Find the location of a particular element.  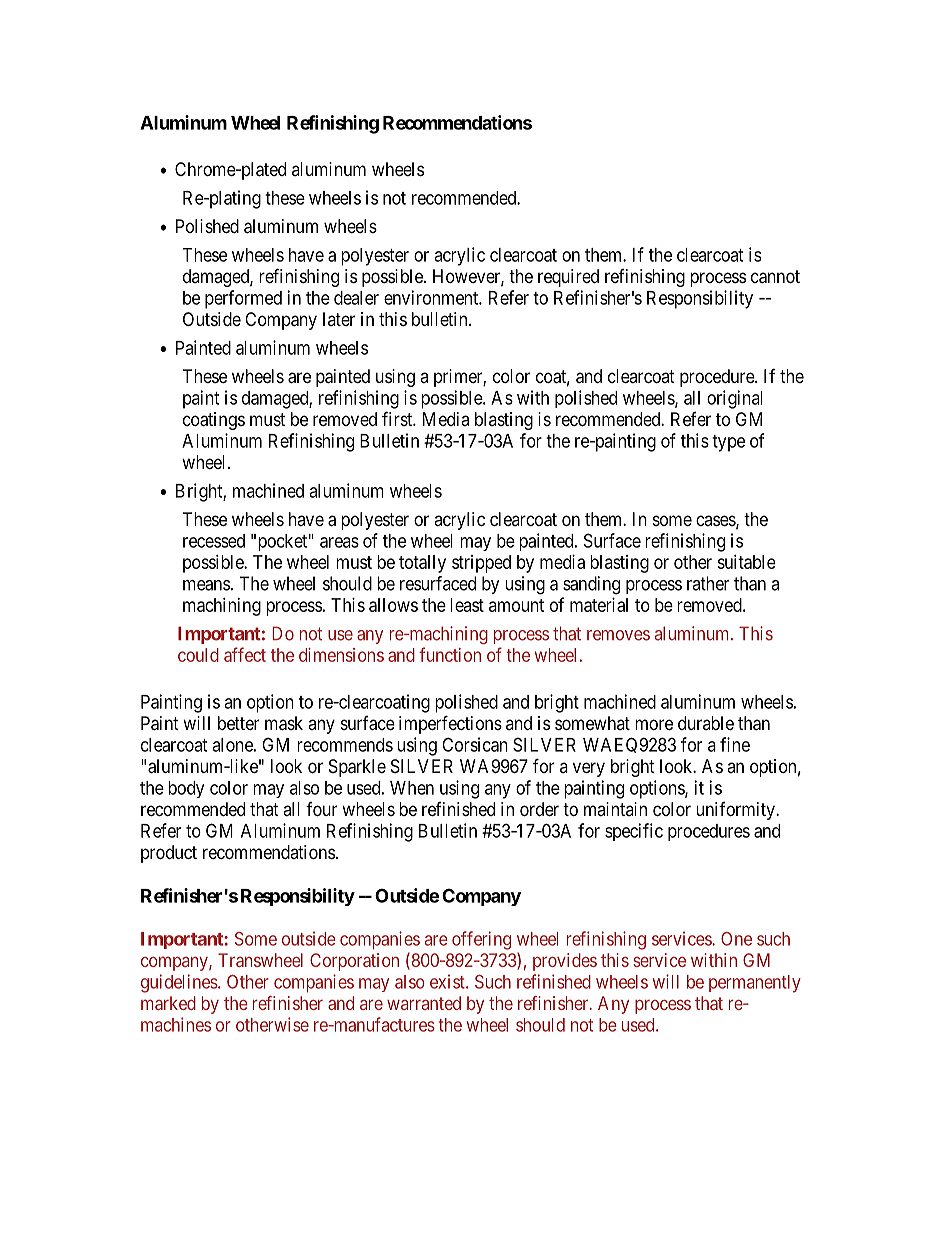

function is located at coordinates (450, 654).
